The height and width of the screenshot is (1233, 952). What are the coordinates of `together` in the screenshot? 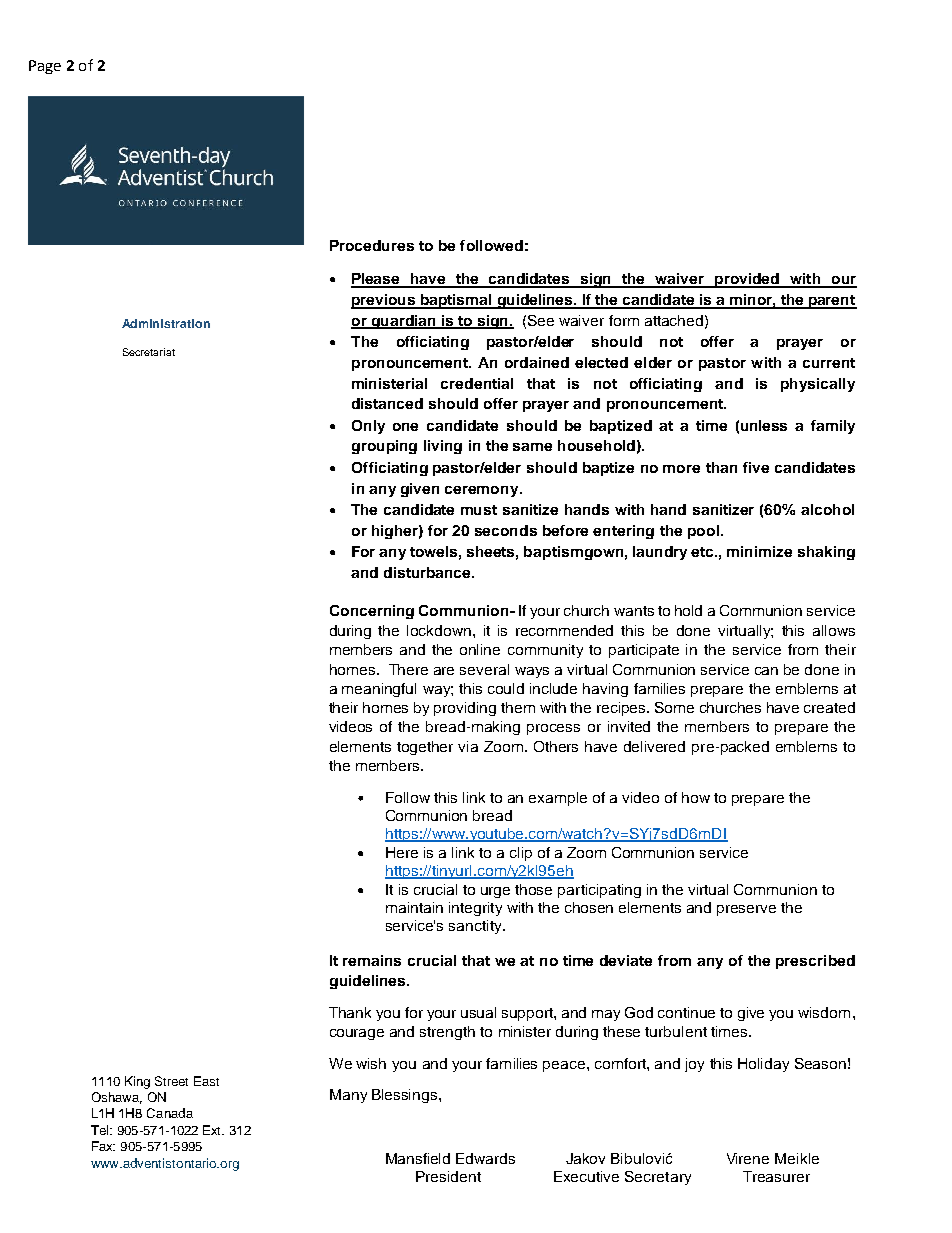 It's located at (425, 748).
